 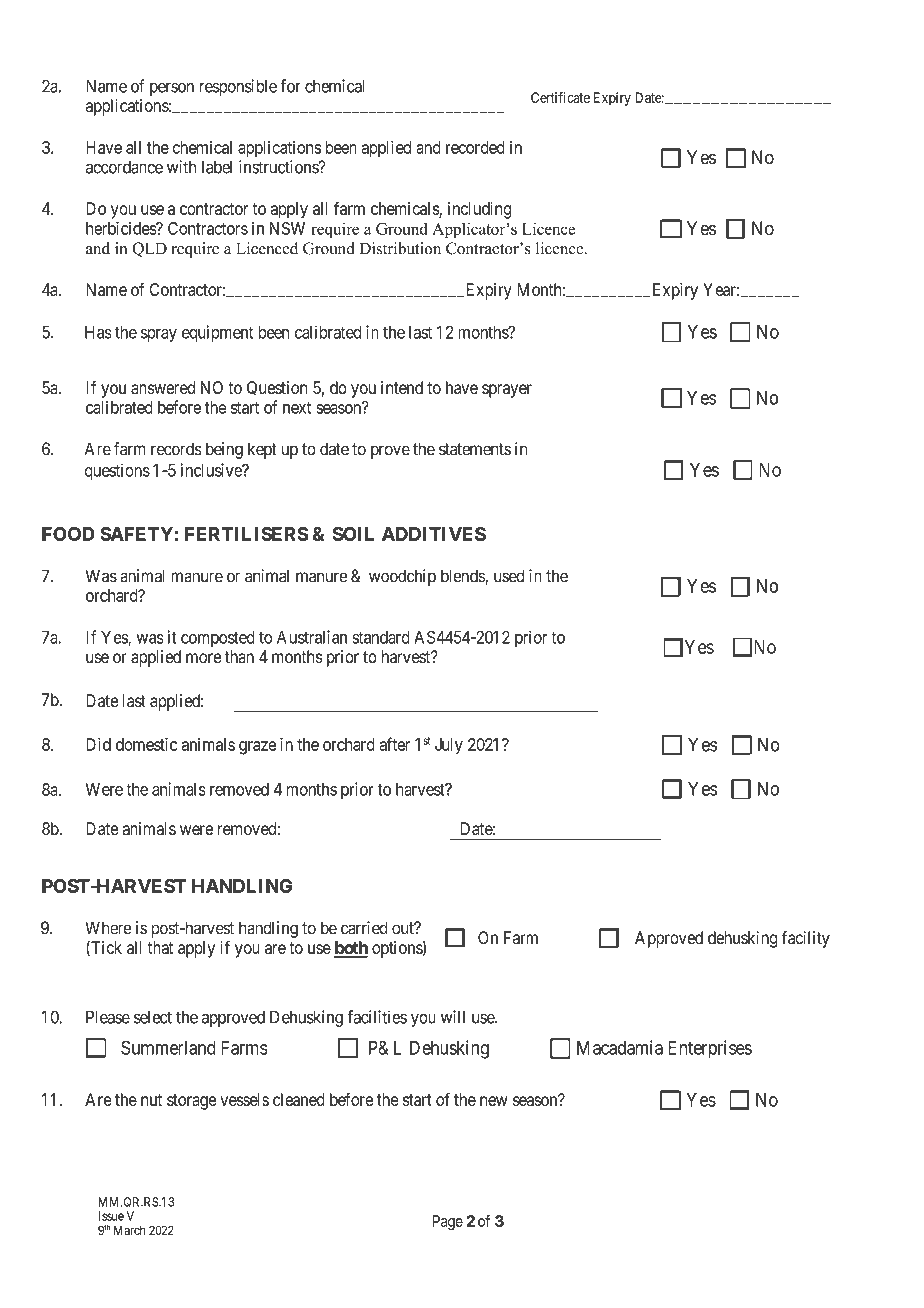 What do you see at coordinates (160, 947) in the screenshot?
I see `that` at bounding box center [160, 947].
